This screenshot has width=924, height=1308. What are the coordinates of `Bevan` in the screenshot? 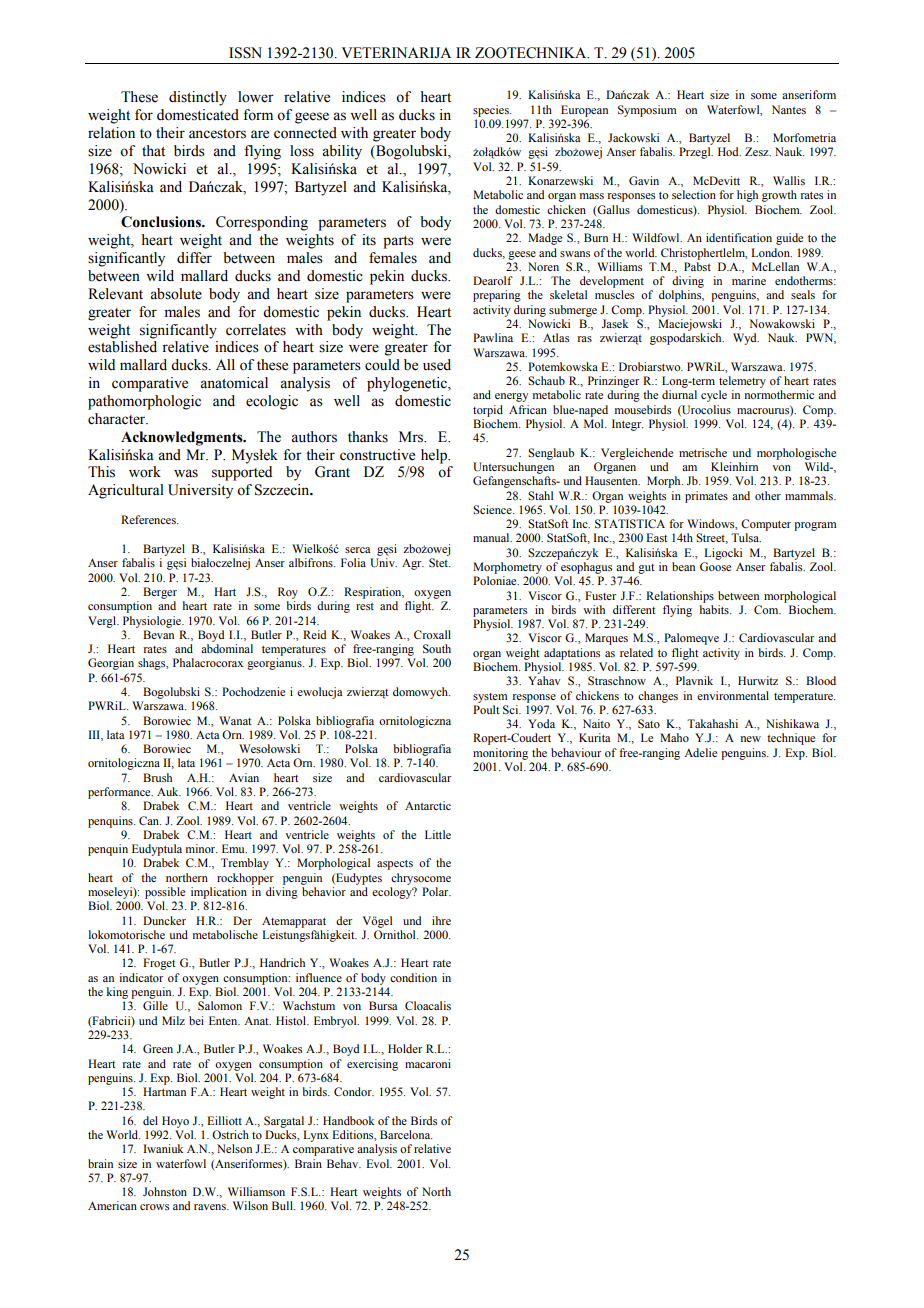 It's located at (158, 634).
